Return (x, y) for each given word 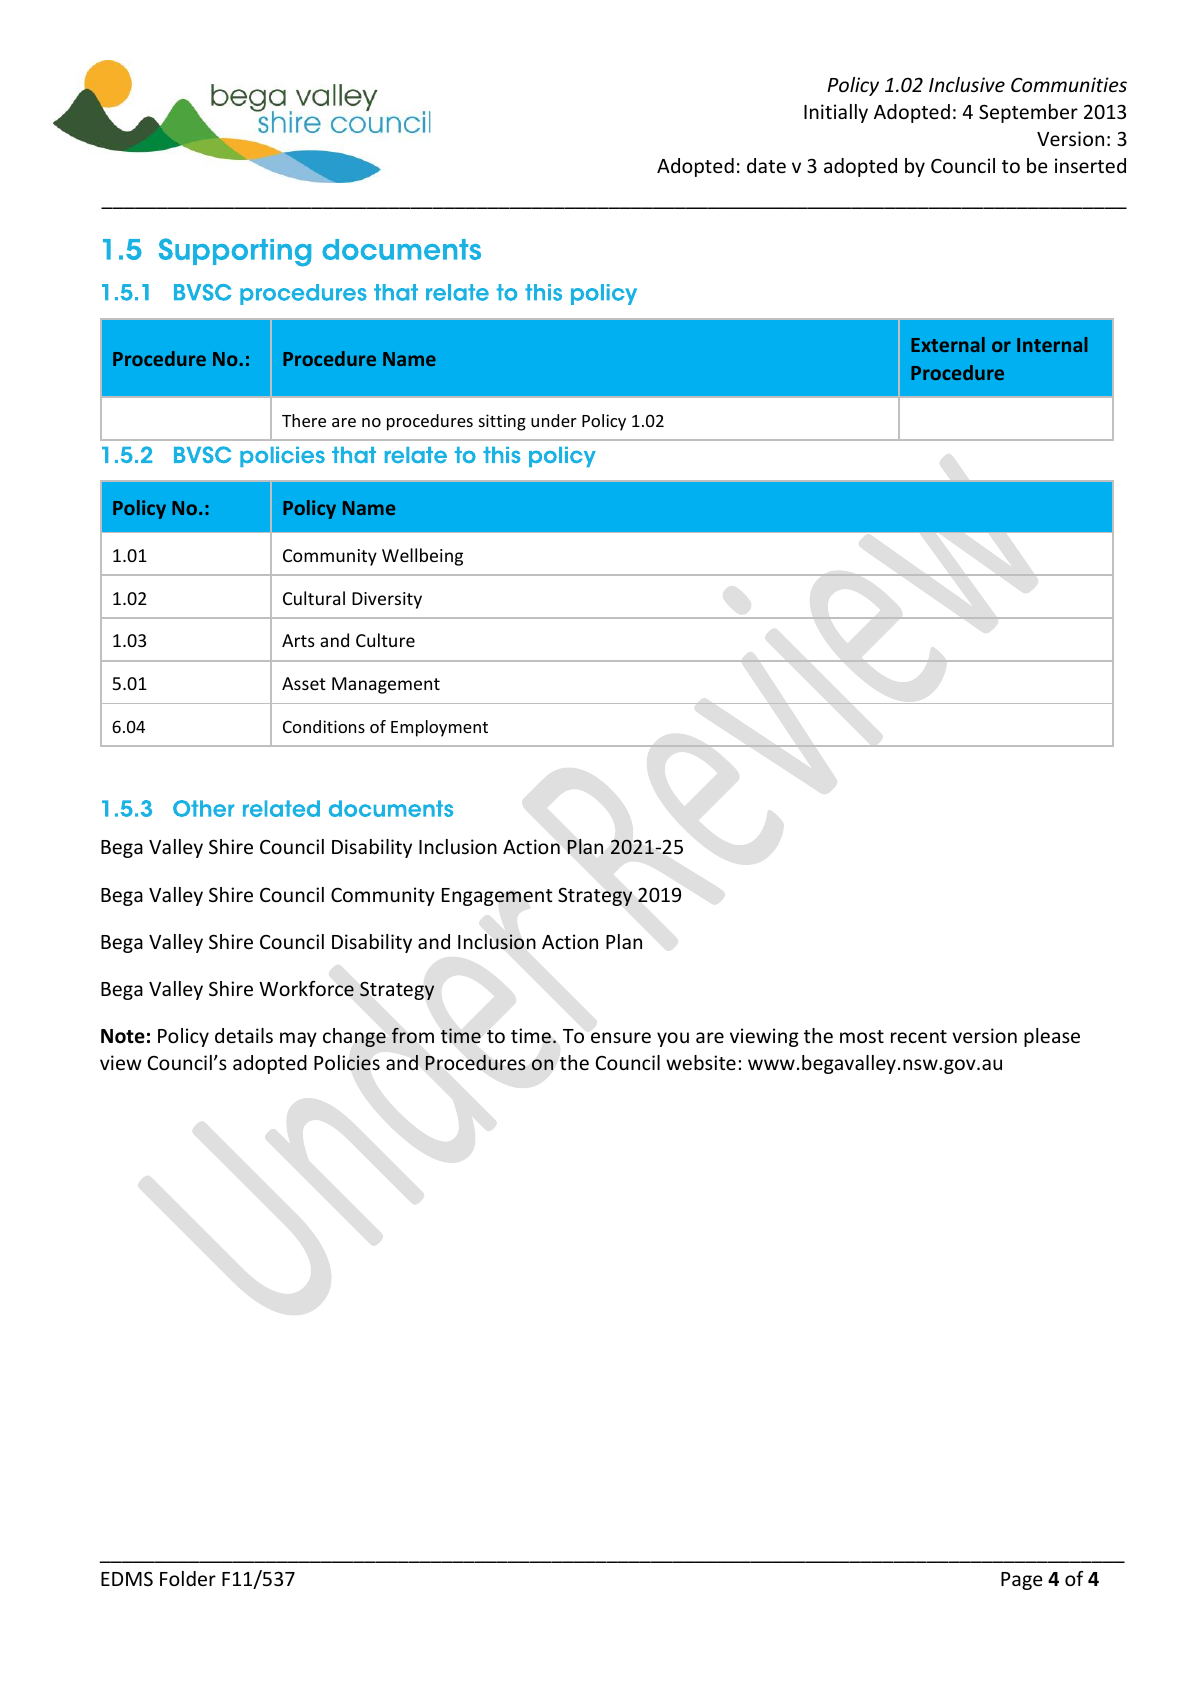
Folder (188, 1578)
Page (1021, 1581)
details (244, 1035)
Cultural (314, 598)
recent (919, 1036)
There (304, 420)
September (1028, 113)
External (948, 344)
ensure (621, 1037)
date (766, 165)
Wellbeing (422, 557)
